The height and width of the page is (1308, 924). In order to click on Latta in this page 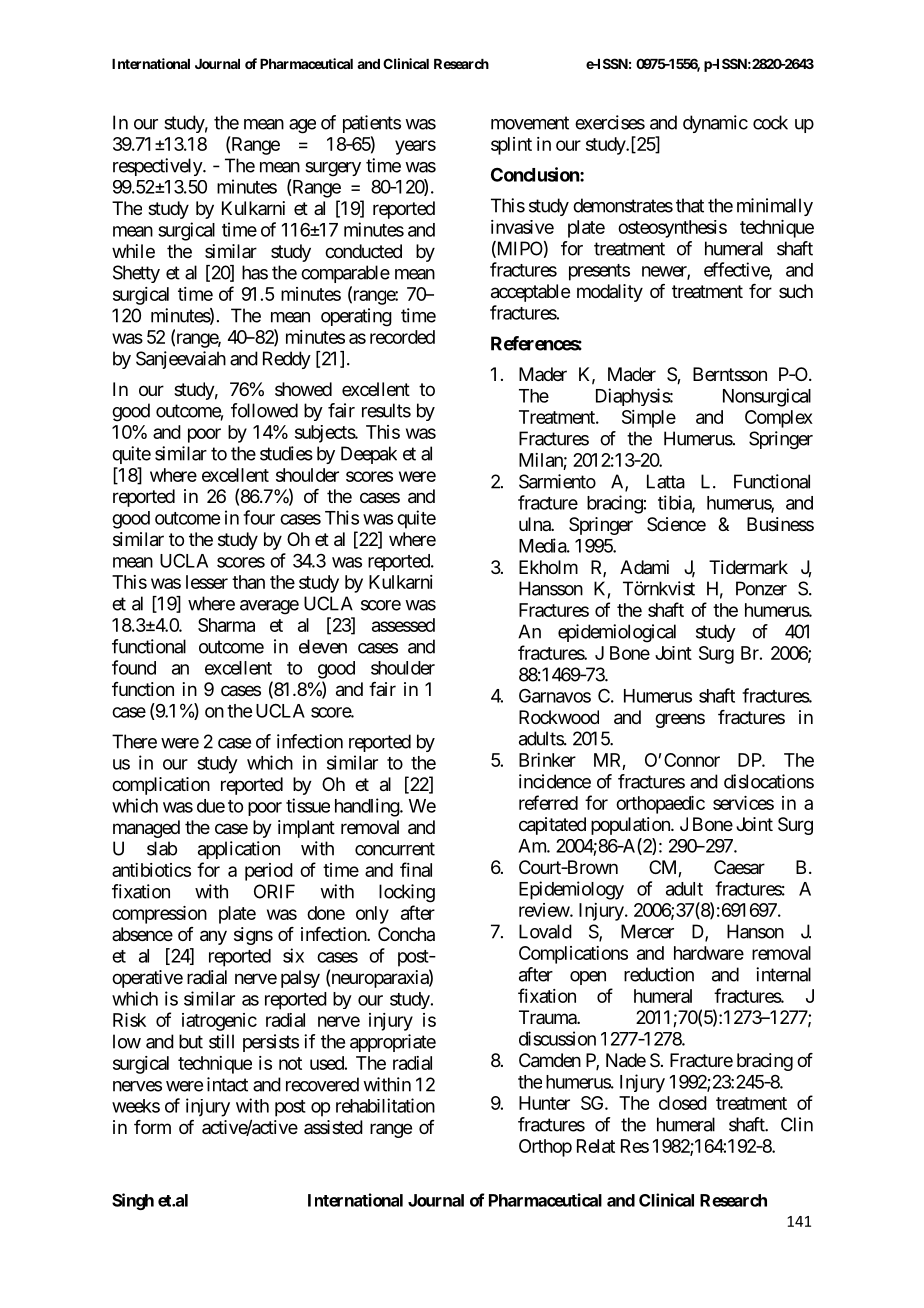, I will do `click(666, 481)`.
